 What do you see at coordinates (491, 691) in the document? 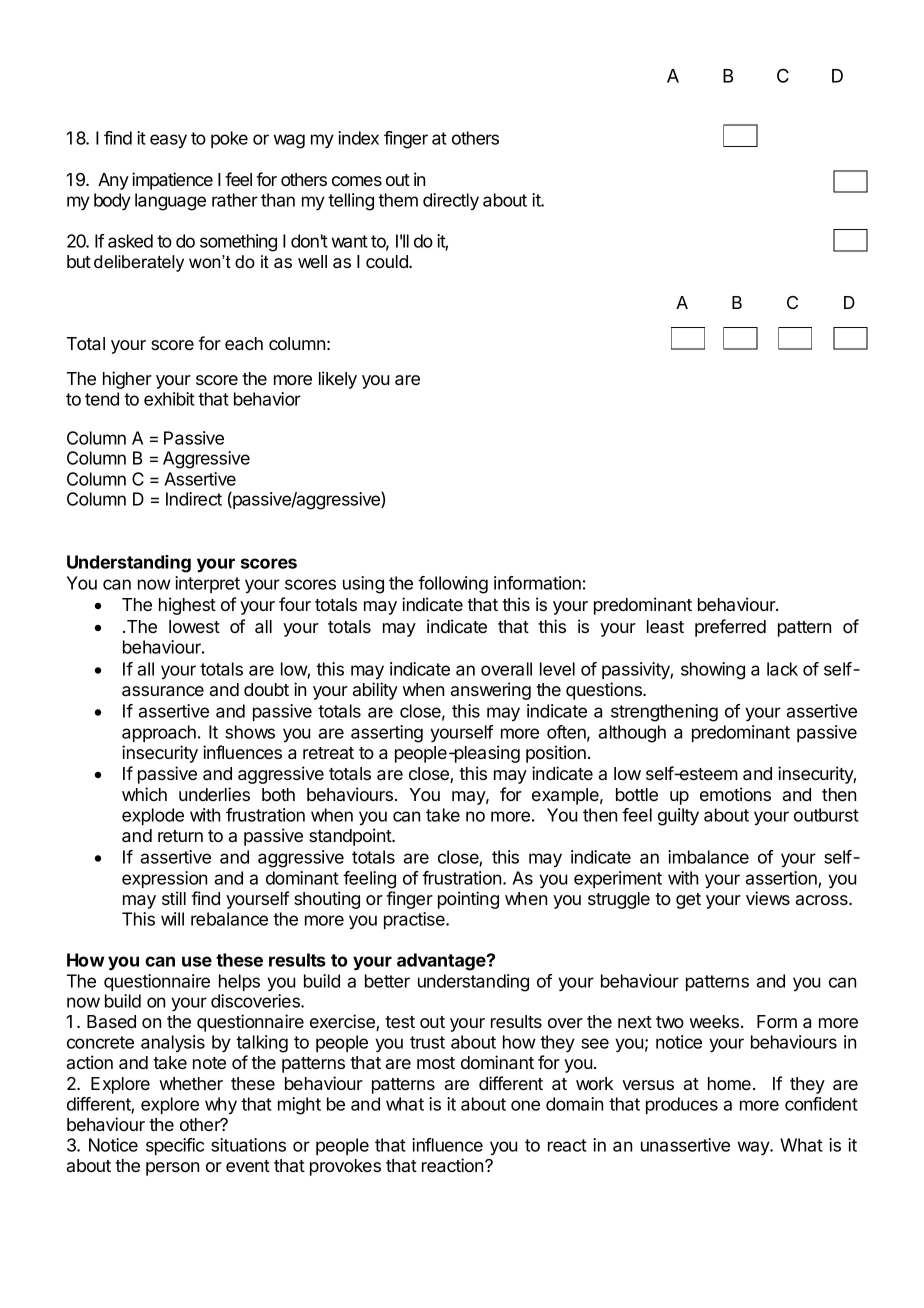
I see `answering` at bounding box center [491, 691].
